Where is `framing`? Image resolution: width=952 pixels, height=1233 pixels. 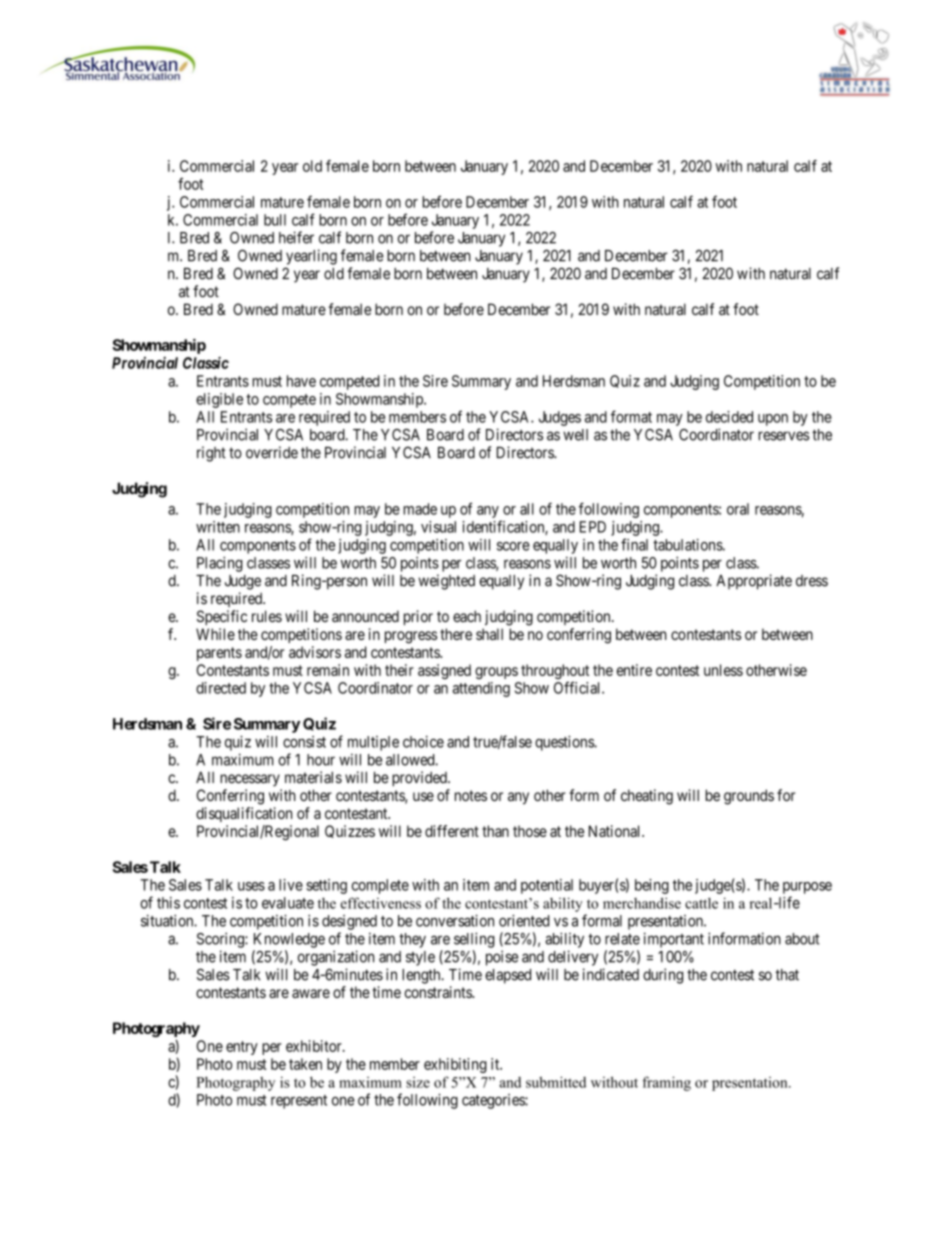
framing is located at coordinates (666, 1083).
